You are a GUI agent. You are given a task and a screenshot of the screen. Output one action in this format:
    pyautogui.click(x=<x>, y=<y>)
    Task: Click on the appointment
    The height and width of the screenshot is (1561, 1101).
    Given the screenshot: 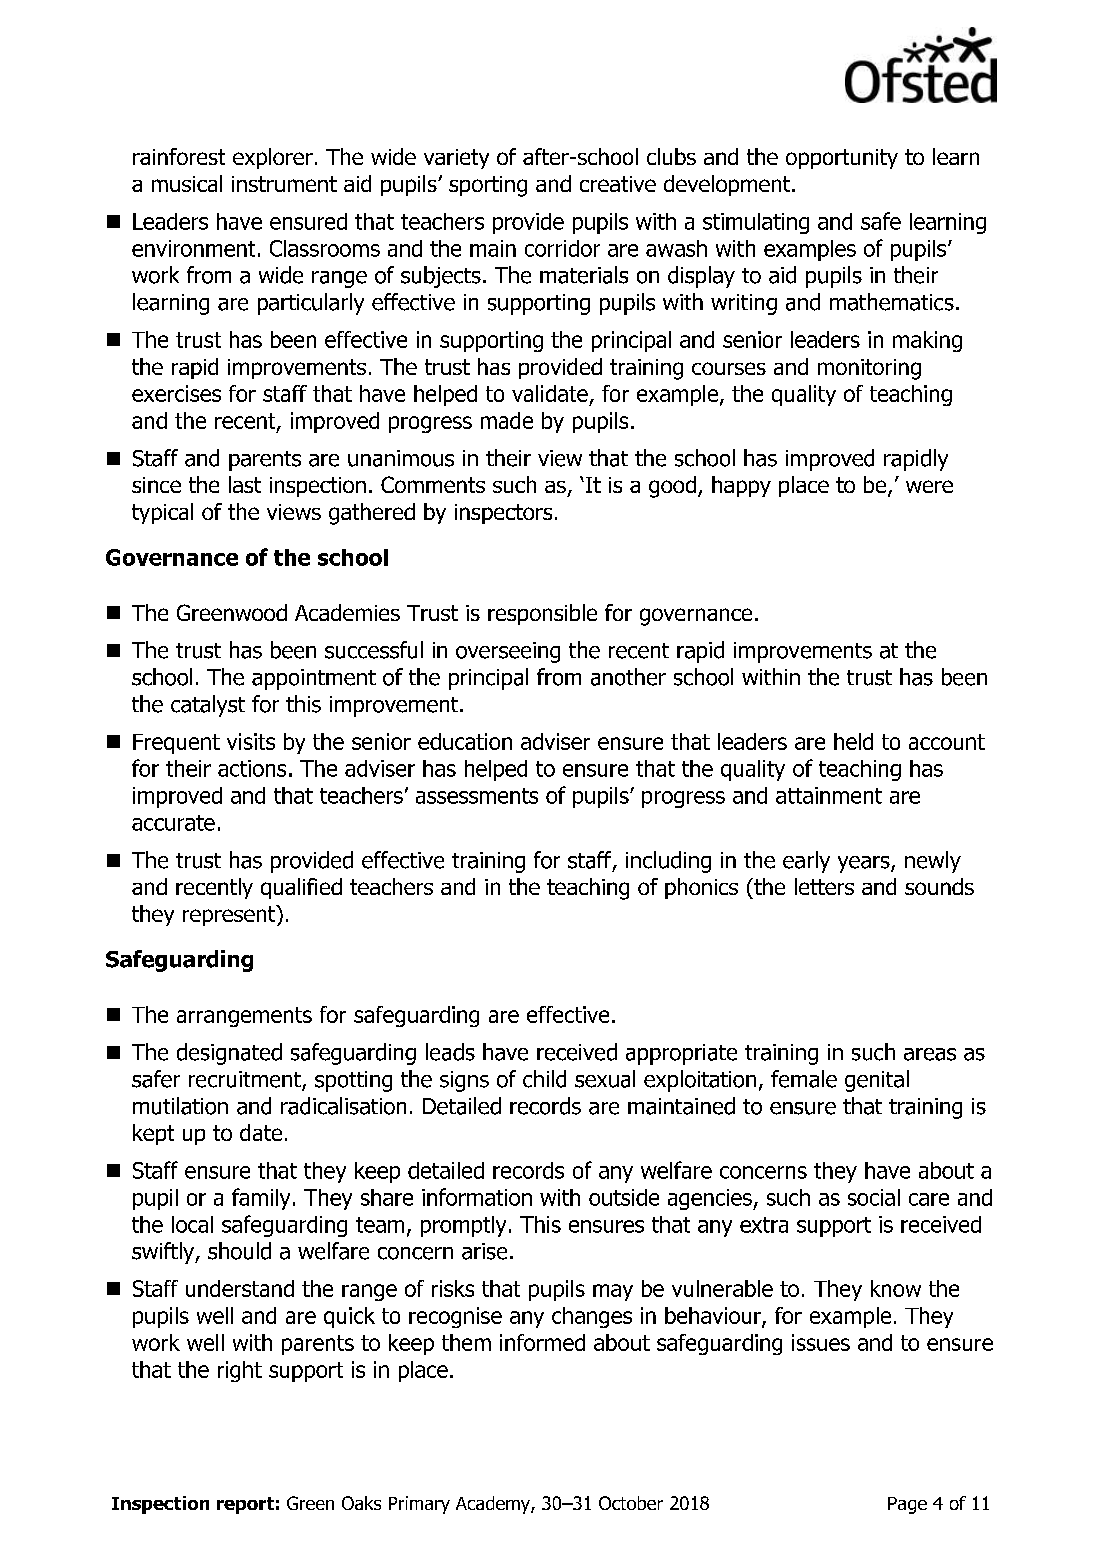 What is the action you would take?
    pyautogui.click(x=314, y=679)
